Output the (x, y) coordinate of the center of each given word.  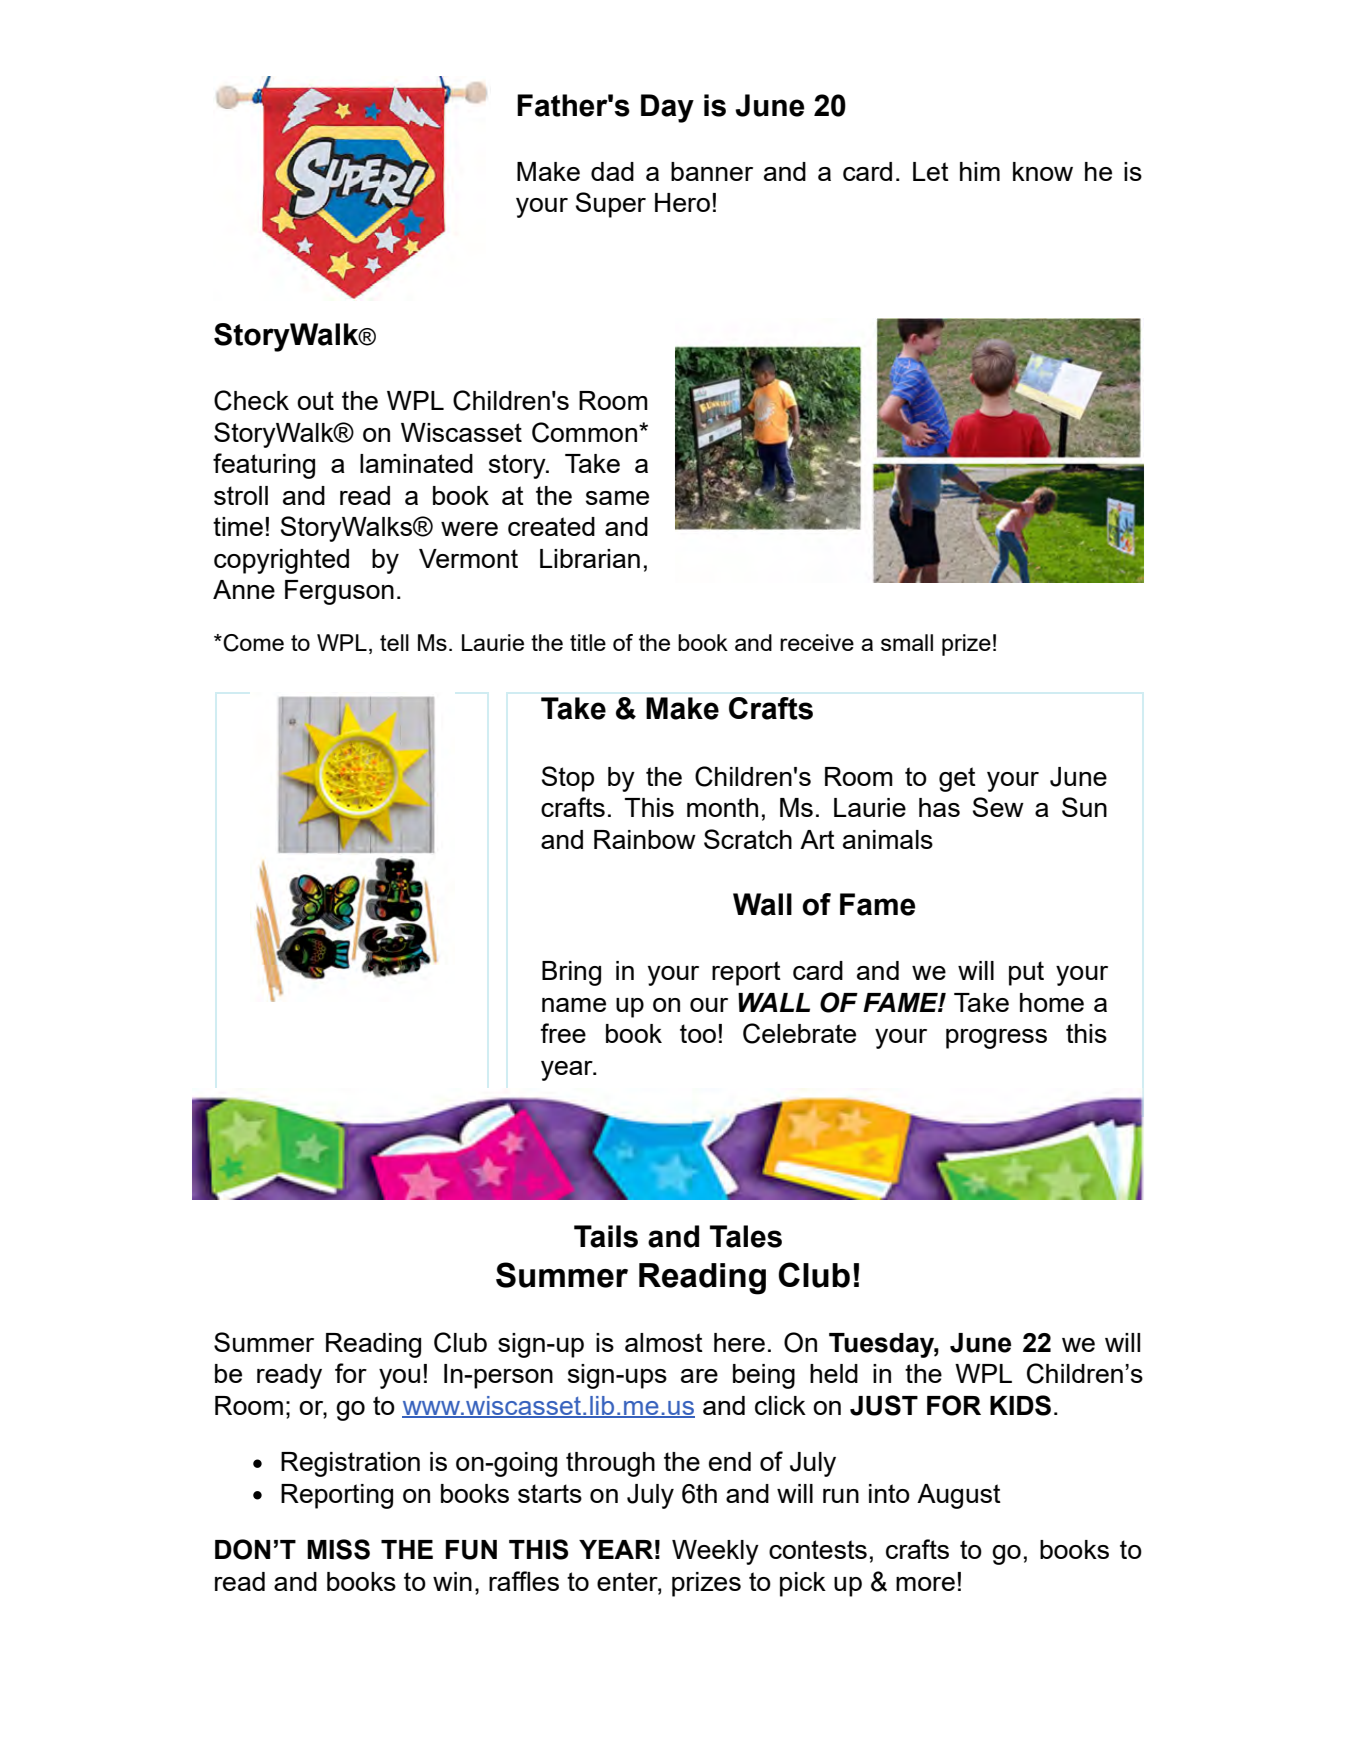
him (980, 171)
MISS (338, 1549)
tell (394, 642)
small (907, 642)
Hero (682, 202)
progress (996, 1039)
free (563, 1033)
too (698, 1033)
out (315, 400)
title (588, 642)
